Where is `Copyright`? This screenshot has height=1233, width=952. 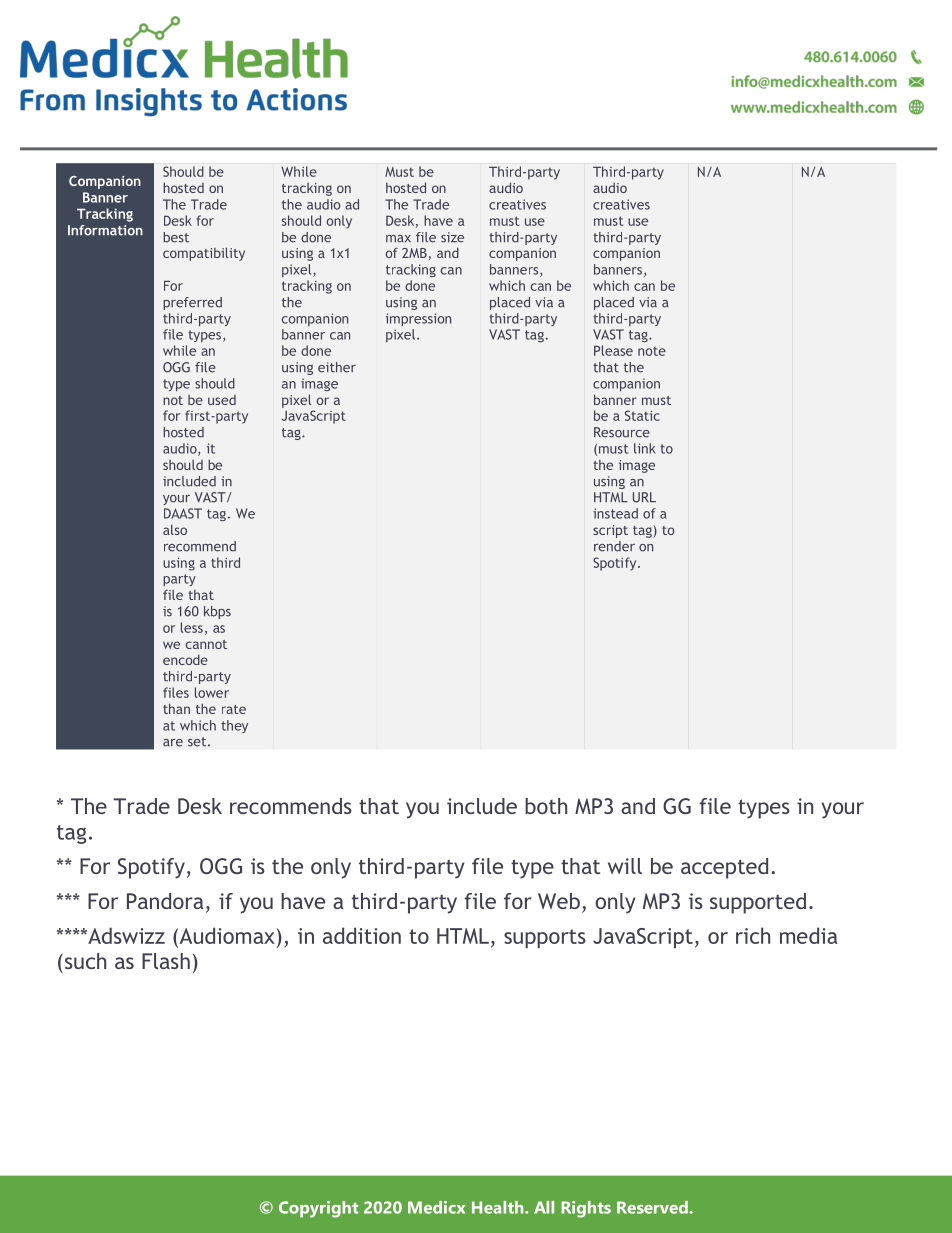 Copyright is located at coordinates (318, 1209).
